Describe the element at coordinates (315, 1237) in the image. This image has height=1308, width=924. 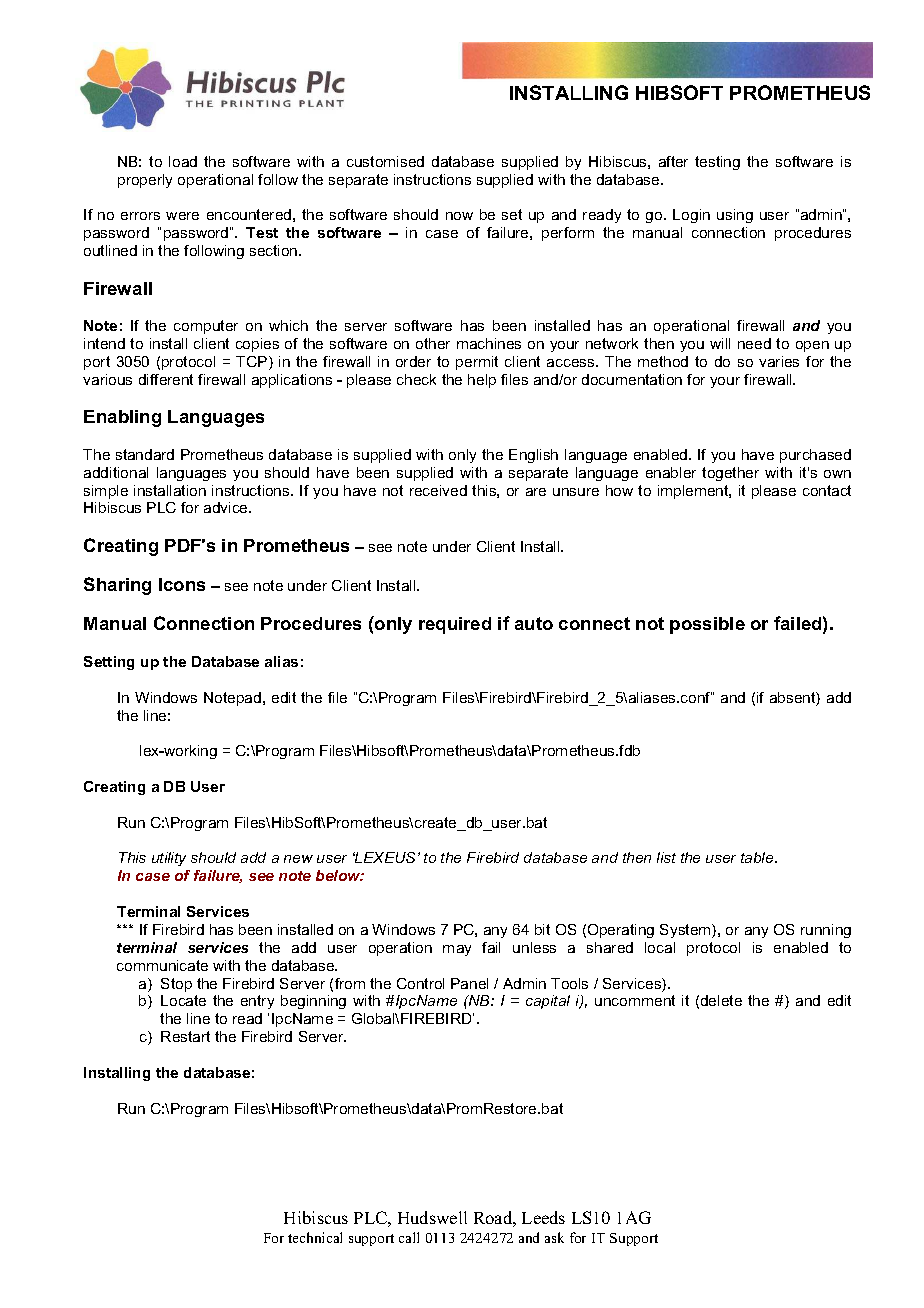
I see `technical` at that location.
